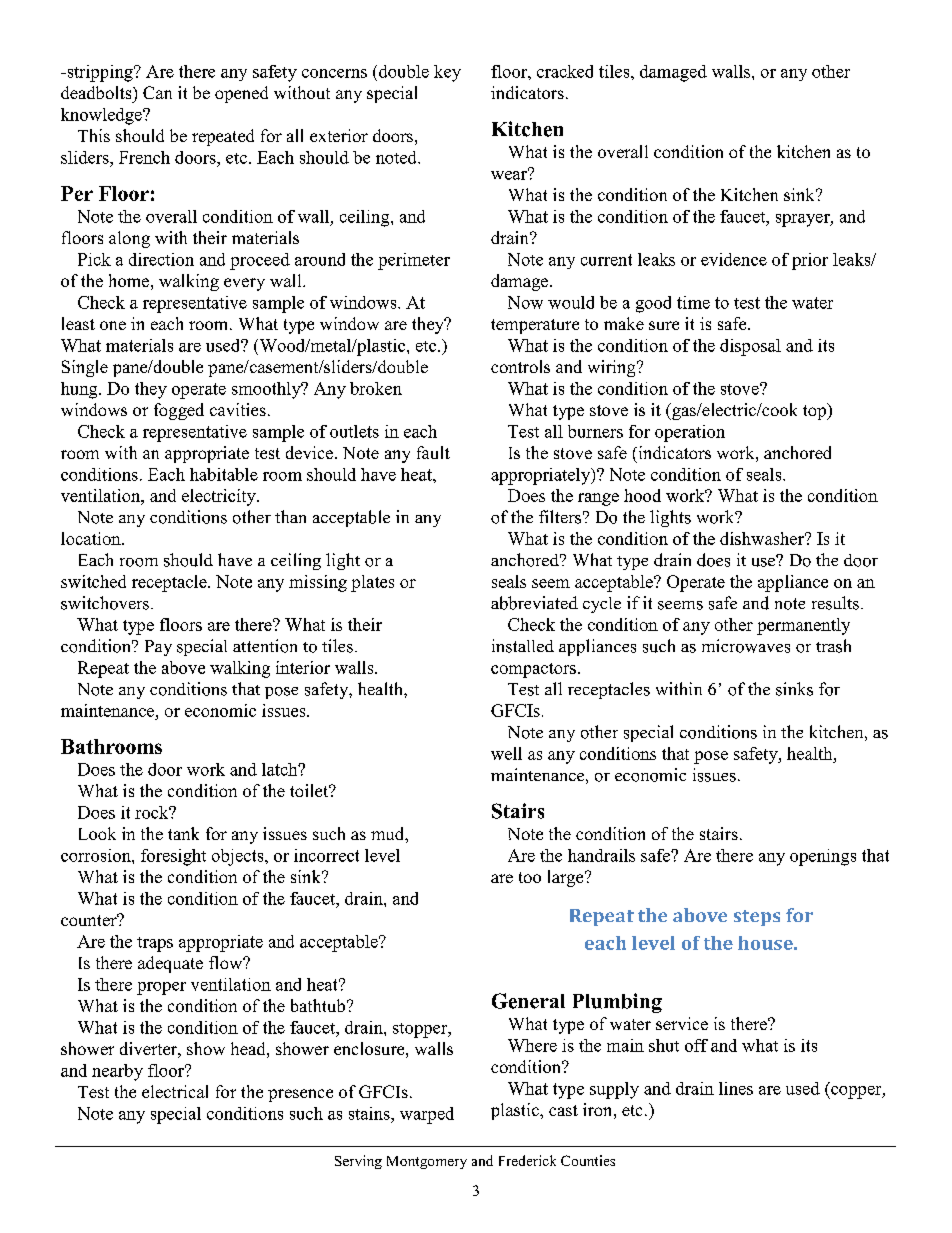 The width and height of the screenshot is (952, 1233). I want to click on nearby, so click(117, 1072).
